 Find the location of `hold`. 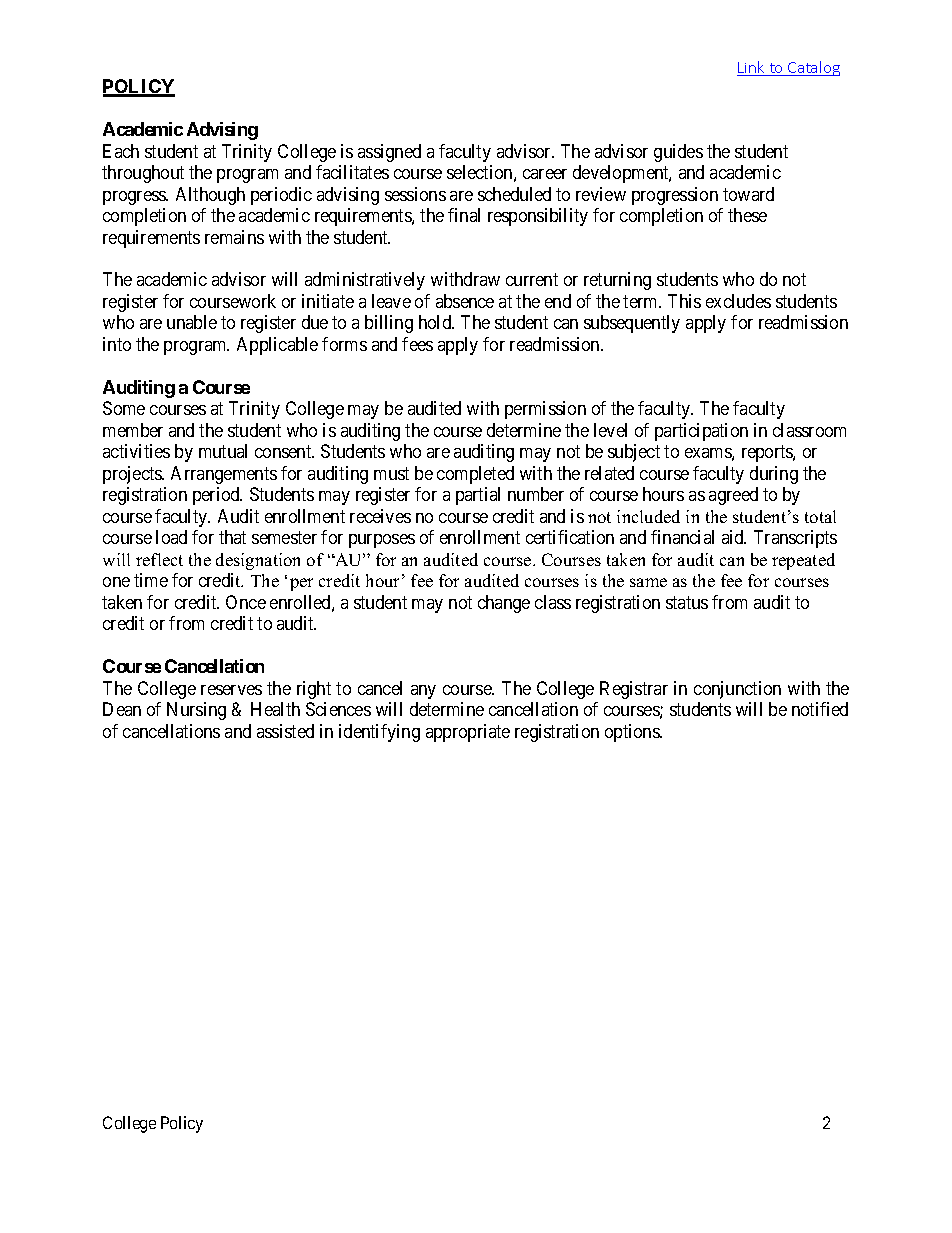

hold is located at coordinates (436, 322).
